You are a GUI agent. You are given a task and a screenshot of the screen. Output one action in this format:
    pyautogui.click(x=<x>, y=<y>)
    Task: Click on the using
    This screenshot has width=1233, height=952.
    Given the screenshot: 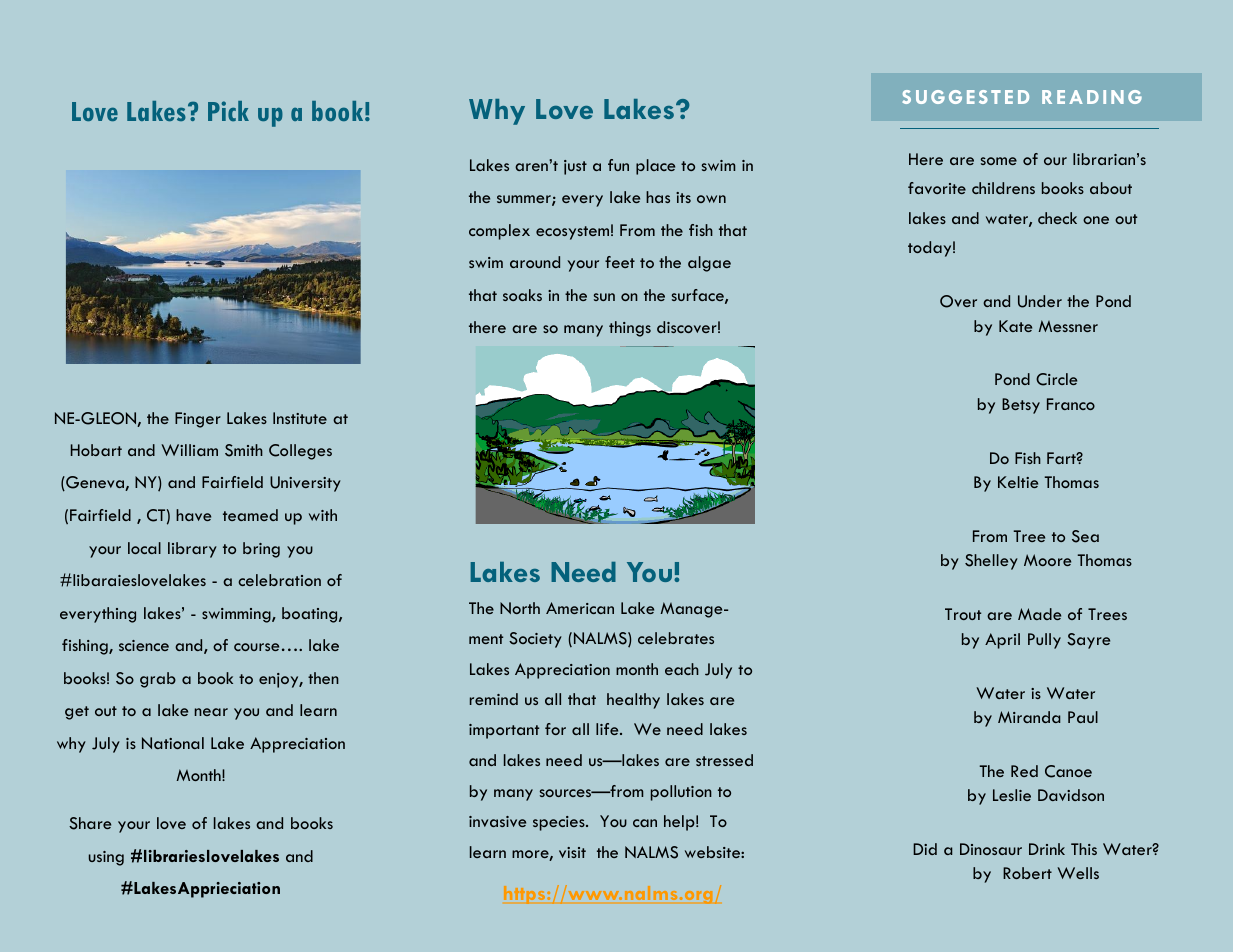 What is the action you would take?
    pyautogui.click(x=106, y=858)
